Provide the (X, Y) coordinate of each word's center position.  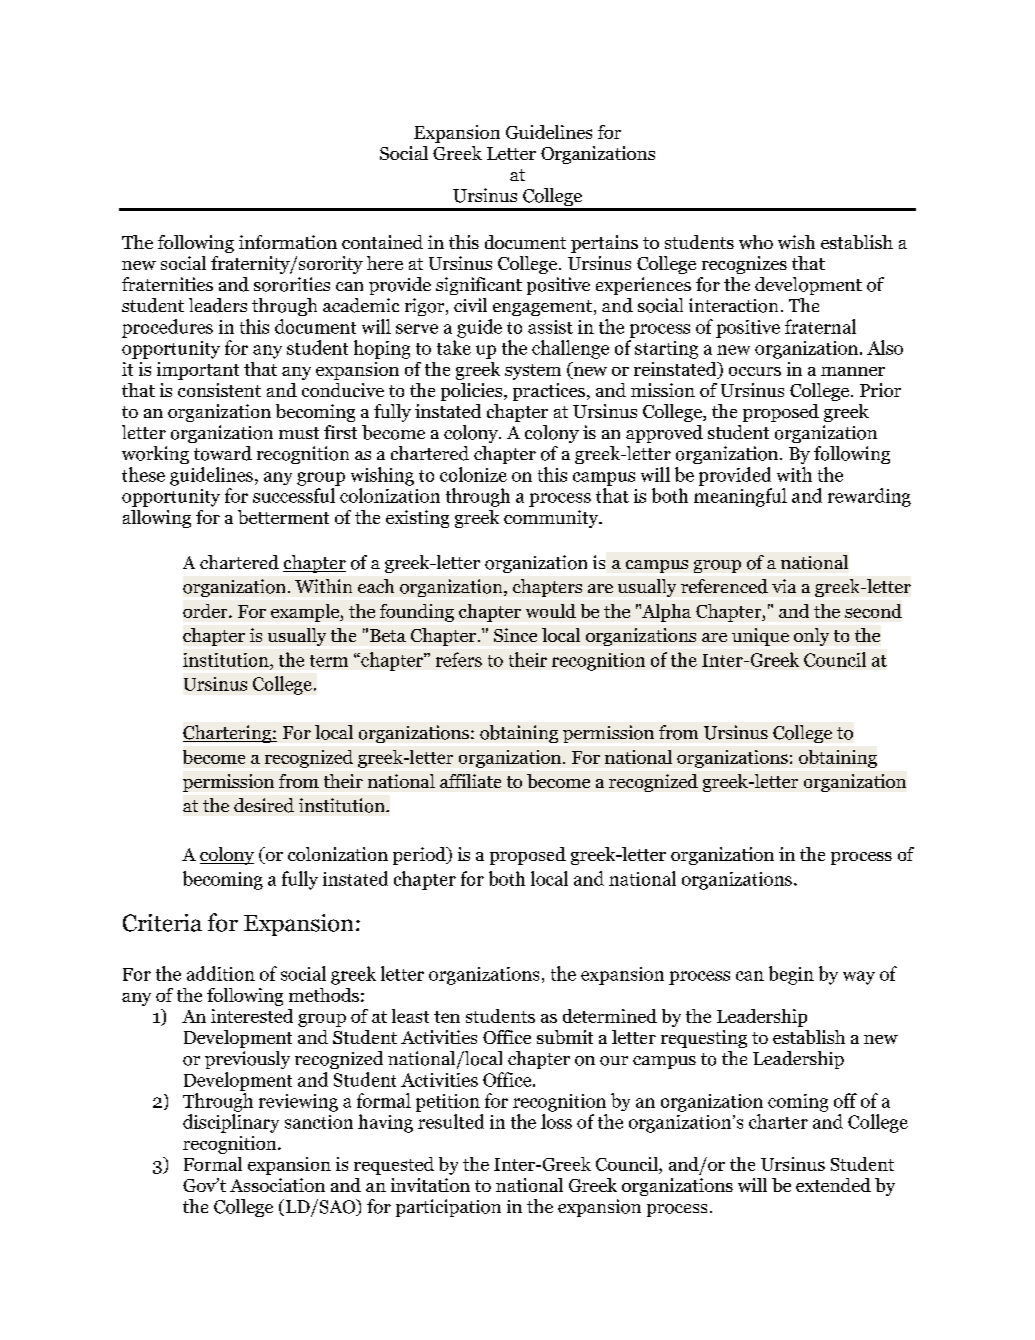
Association (277, 1185)
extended (833, 1185)
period (420, 856)
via (784, 586)
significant (479, 286)
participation (448, 1208)
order (206, 611)
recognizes (744, 265)
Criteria (162, 923)
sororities (292, 284)
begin (791, 975)
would (551, 611)
